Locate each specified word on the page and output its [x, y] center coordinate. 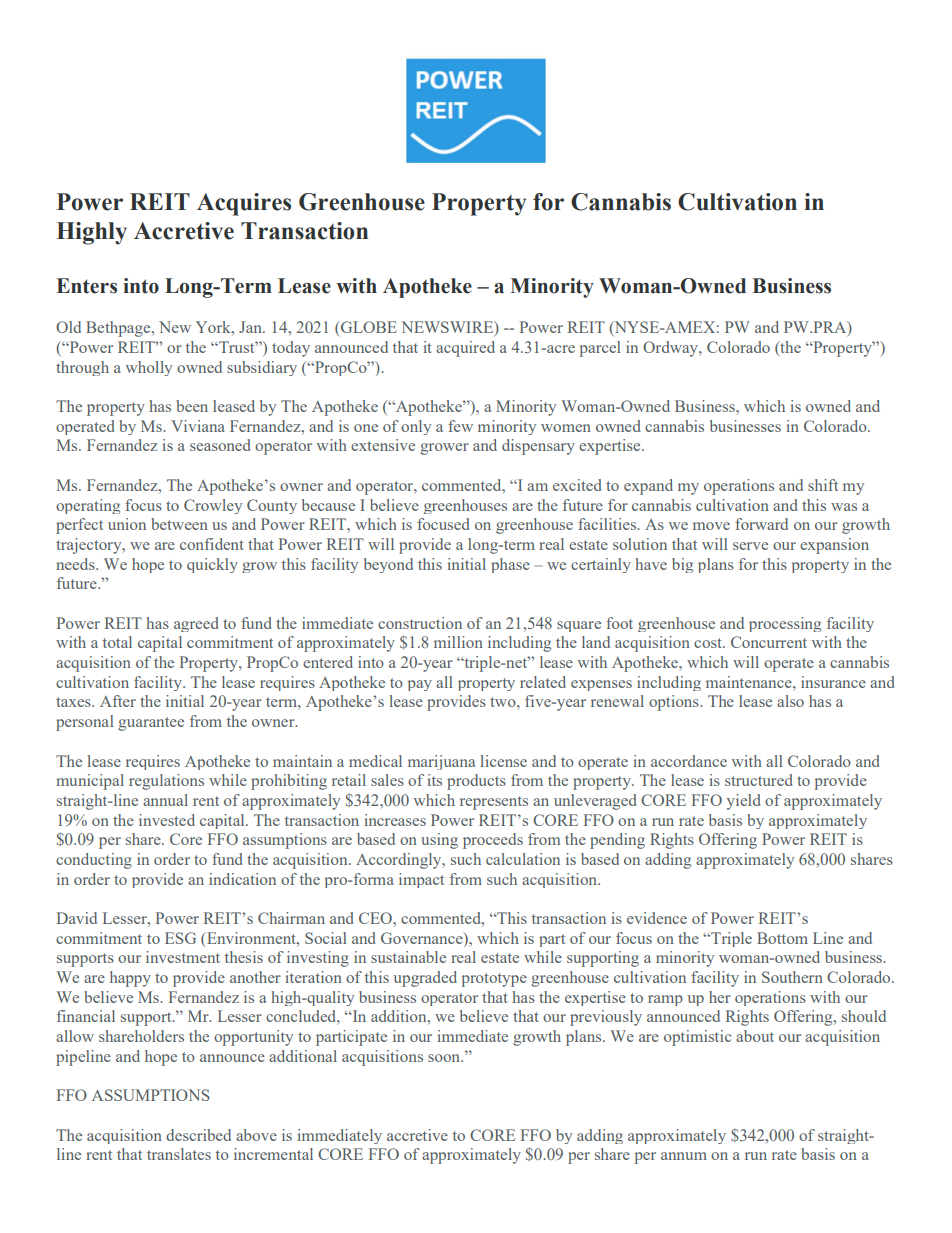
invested [167, 820]
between [179, 524]
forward [761, 524]
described [198, 1135]
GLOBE [368, 327]
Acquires [244, 204]
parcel [600, 349]
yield [743, 802]
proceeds [493, 841]
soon [445, 1058]
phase [510, 565]
